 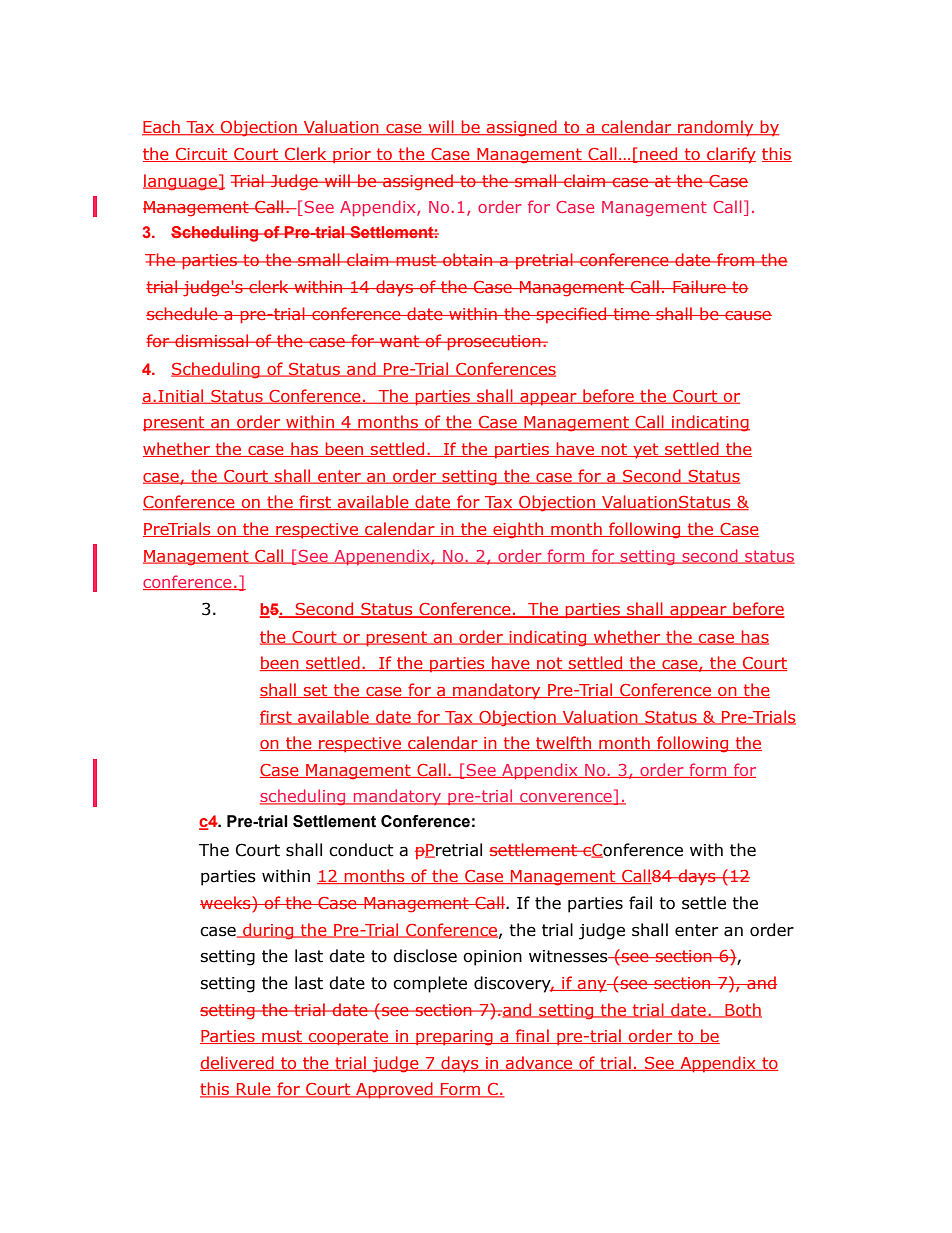 I want to click on prior, so click(x=352, y=156).
